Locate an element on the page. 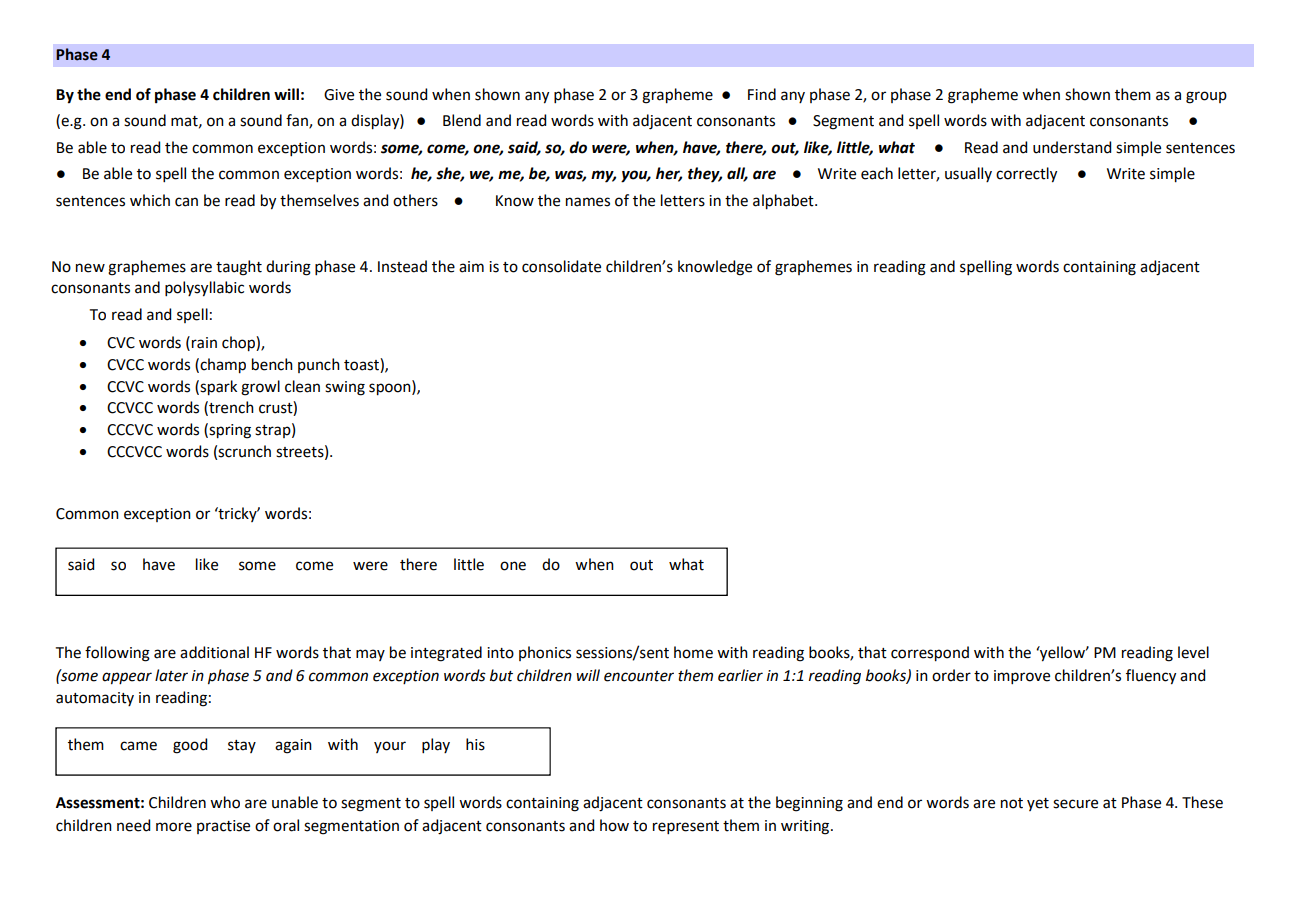  Find is located at coordinates (762, 94).
